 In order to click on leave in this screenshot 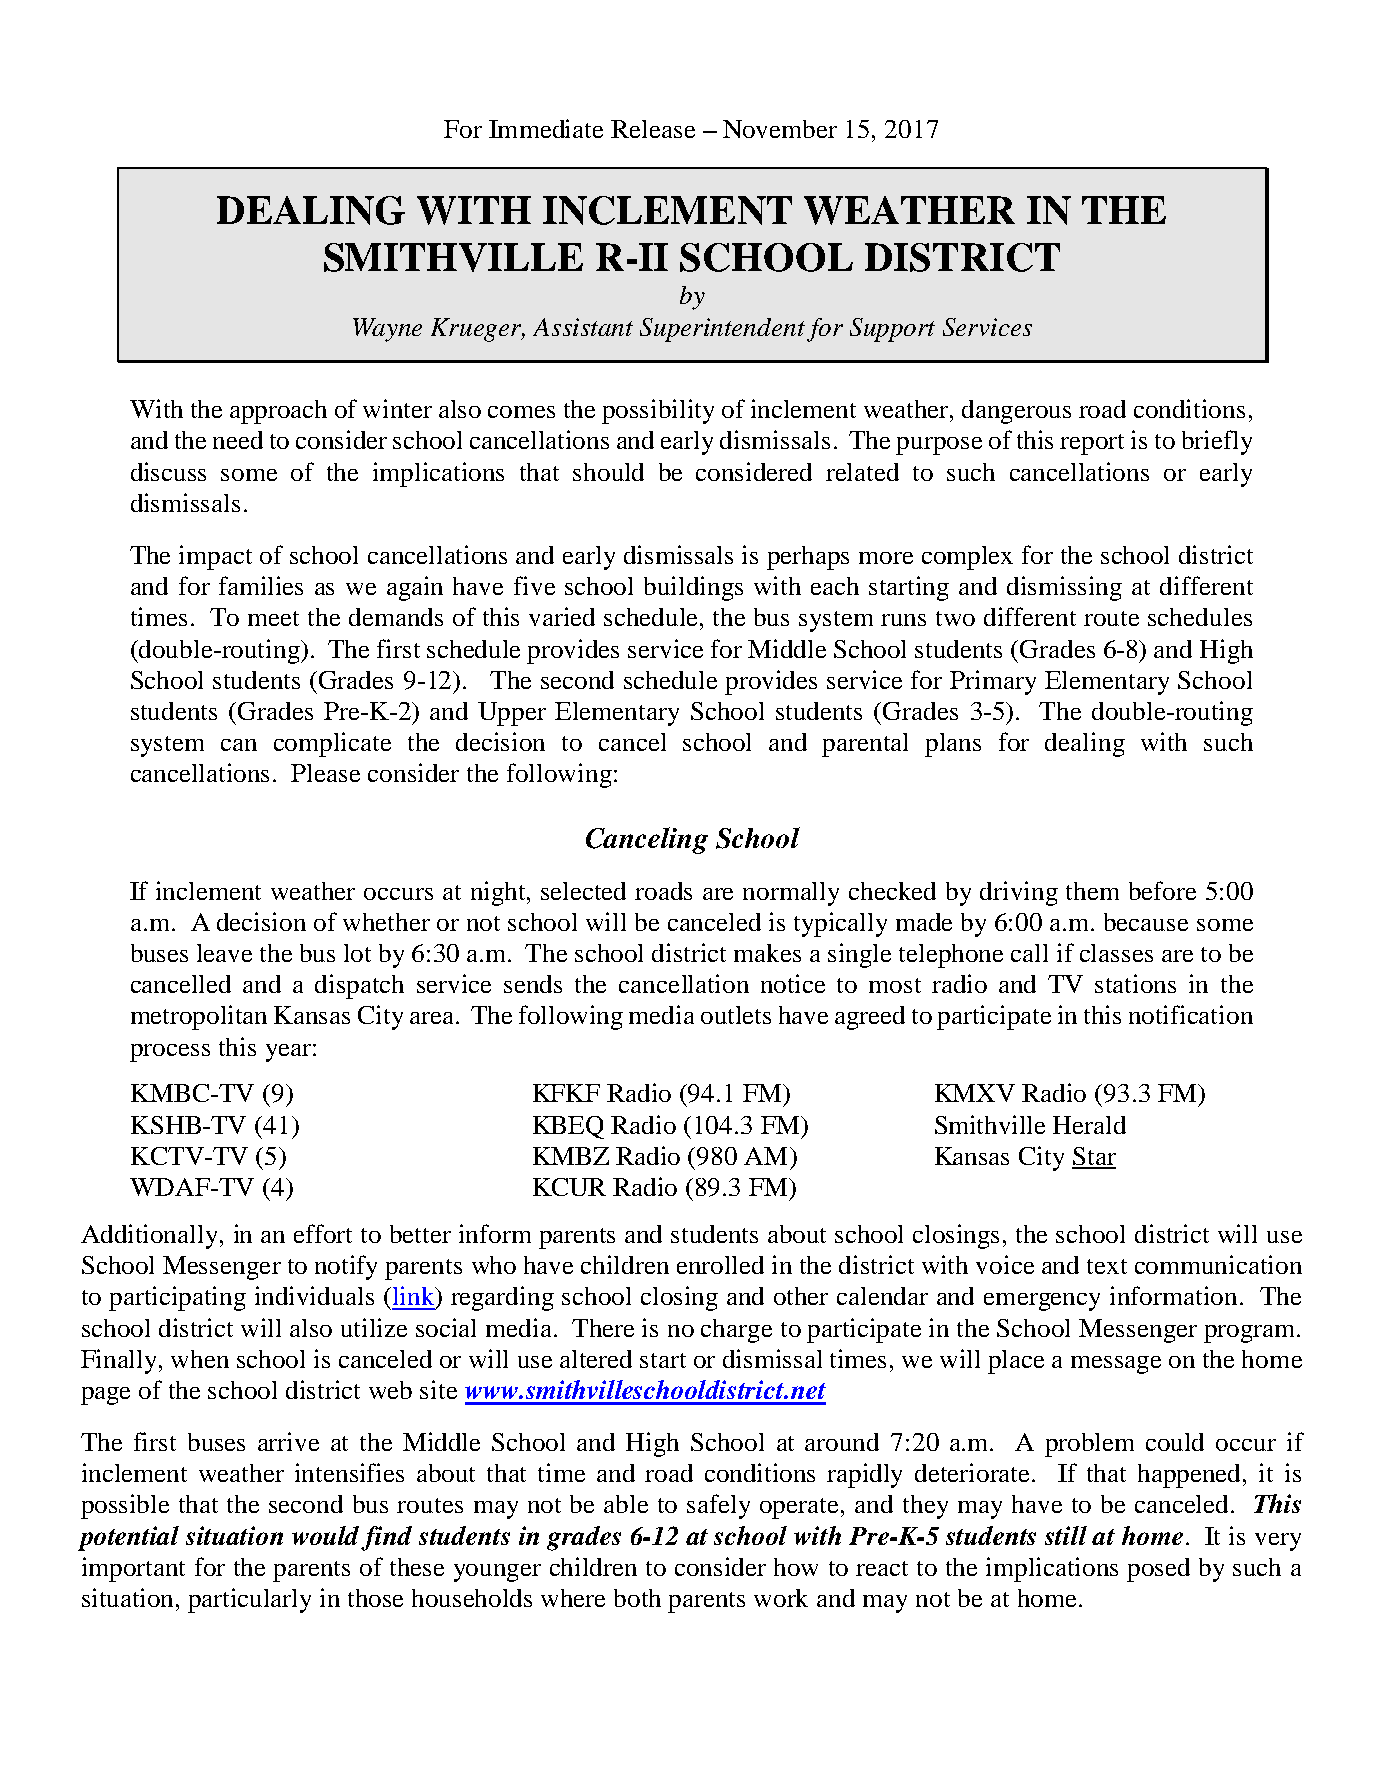, I will do `click(224, 953)`.
